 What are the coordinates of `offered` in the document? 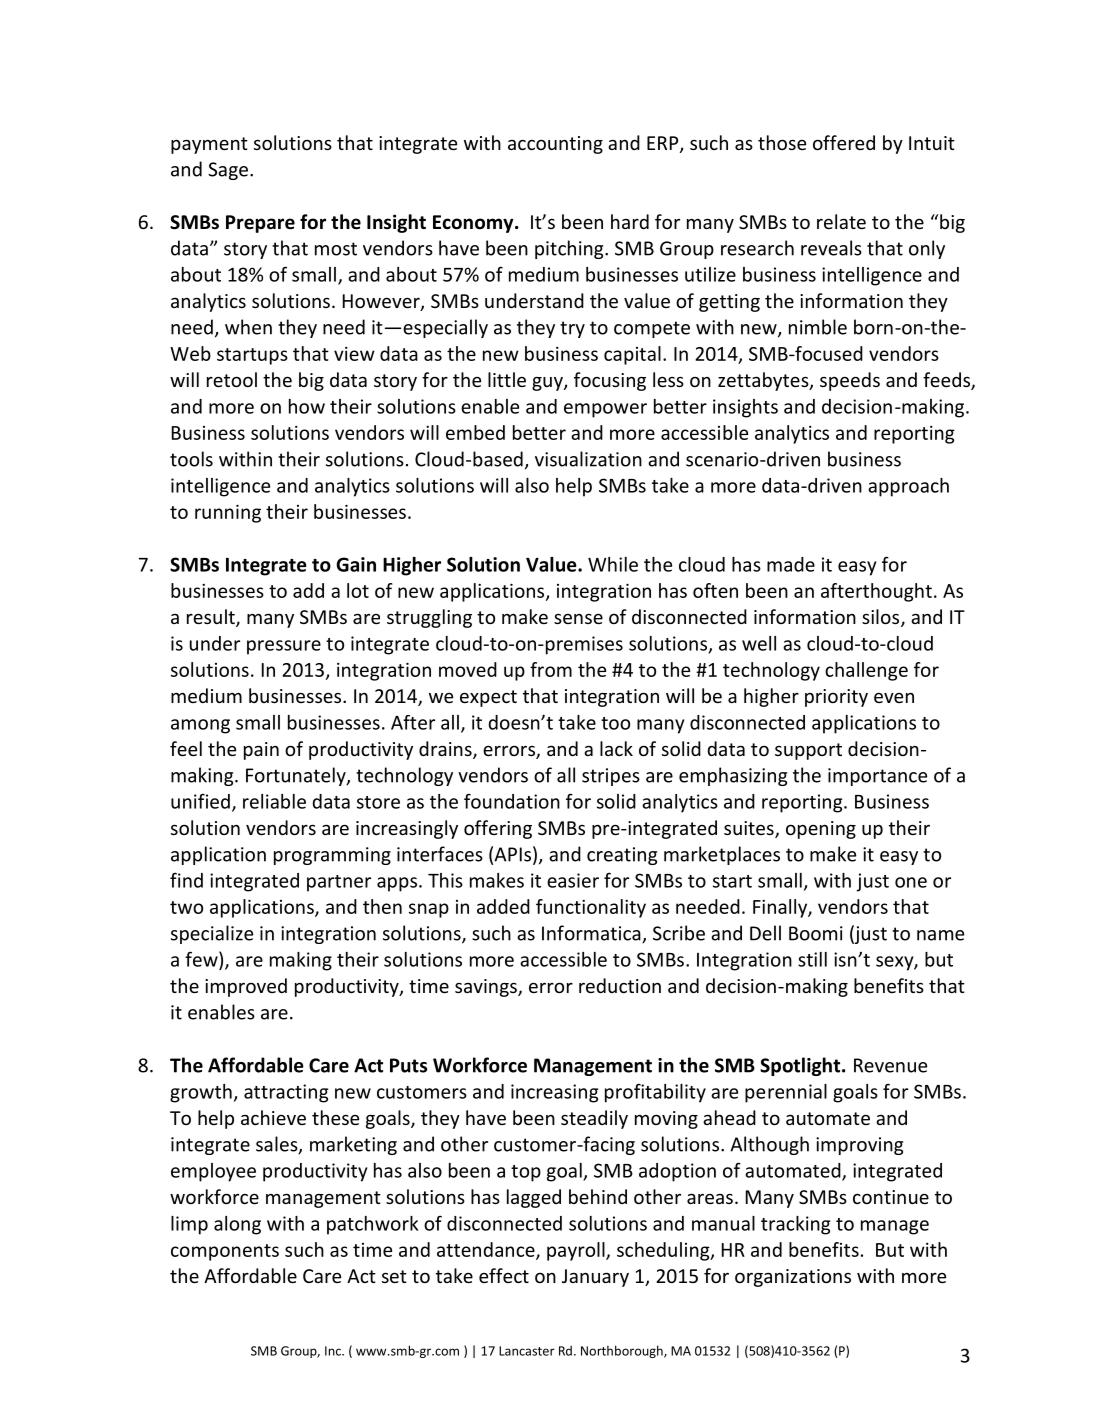 It's located at (844, 142).
